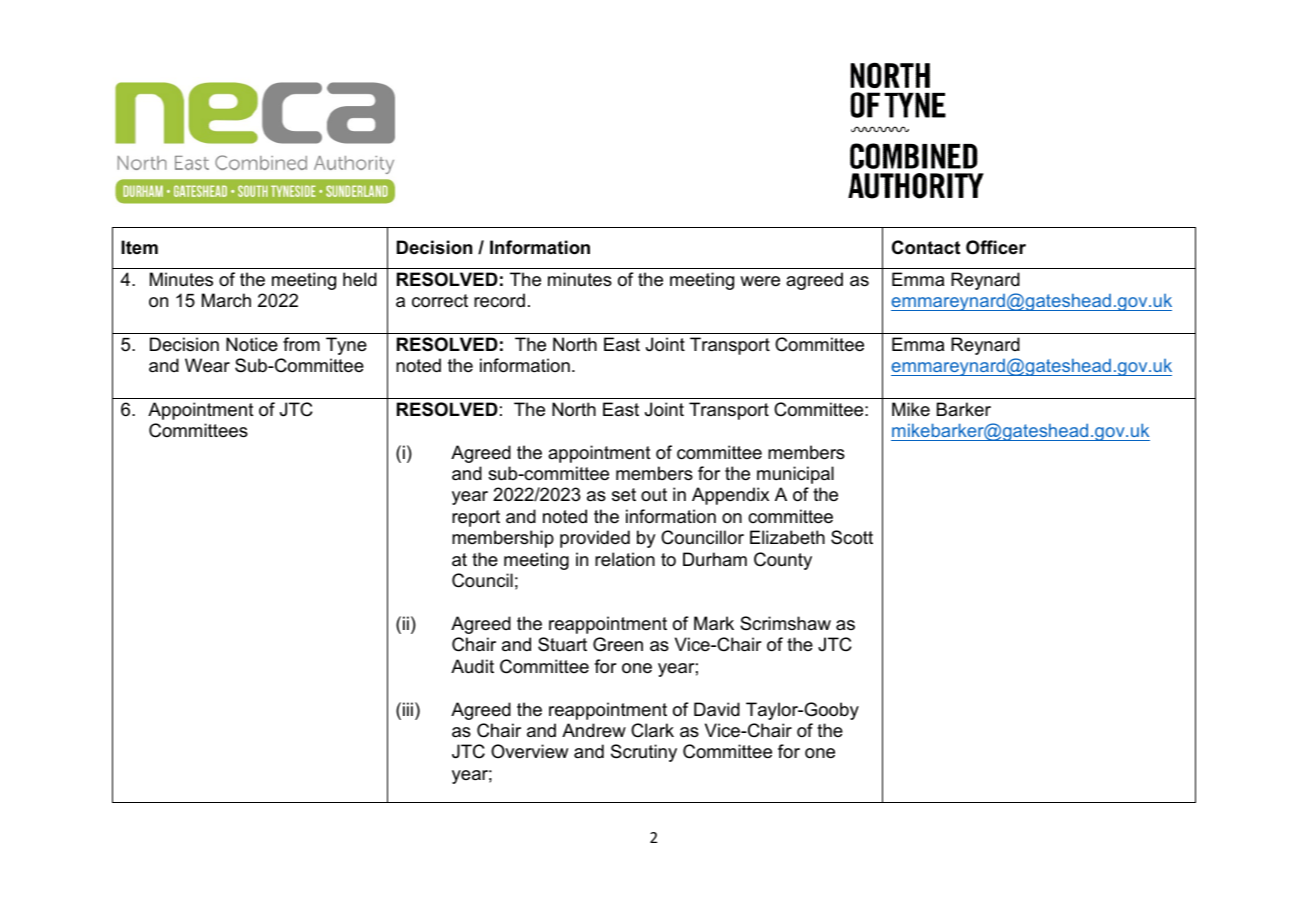 The width and height of the page is (1308, 924). Describe the element at coordinates (852, 537) in the page. I see `Scott` at that location.
